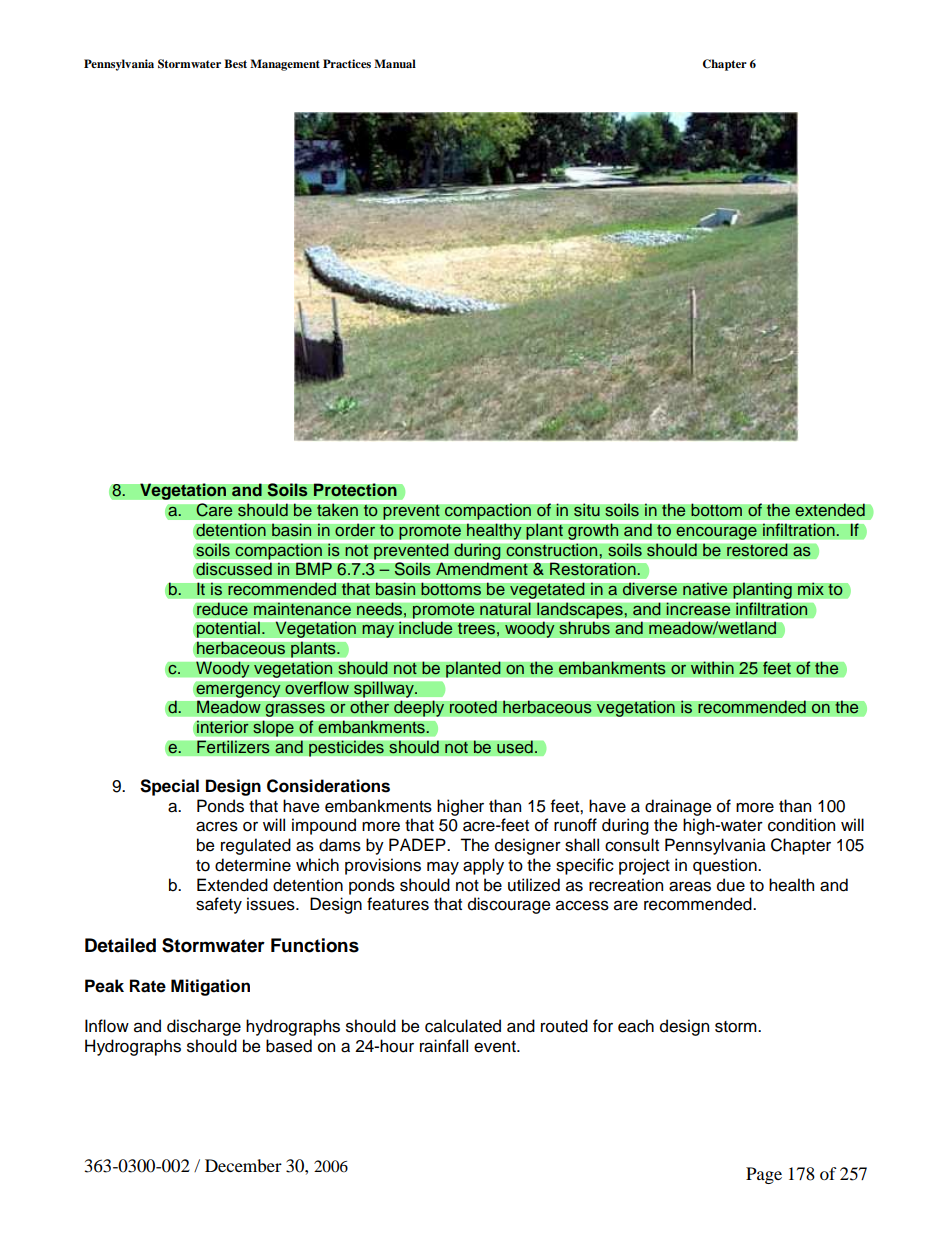 Image resolution: width=952 pixels, height=1233 pixels. Describe the element at coordinates (243, 1165) in the screenshot. I see `December` at that location.
